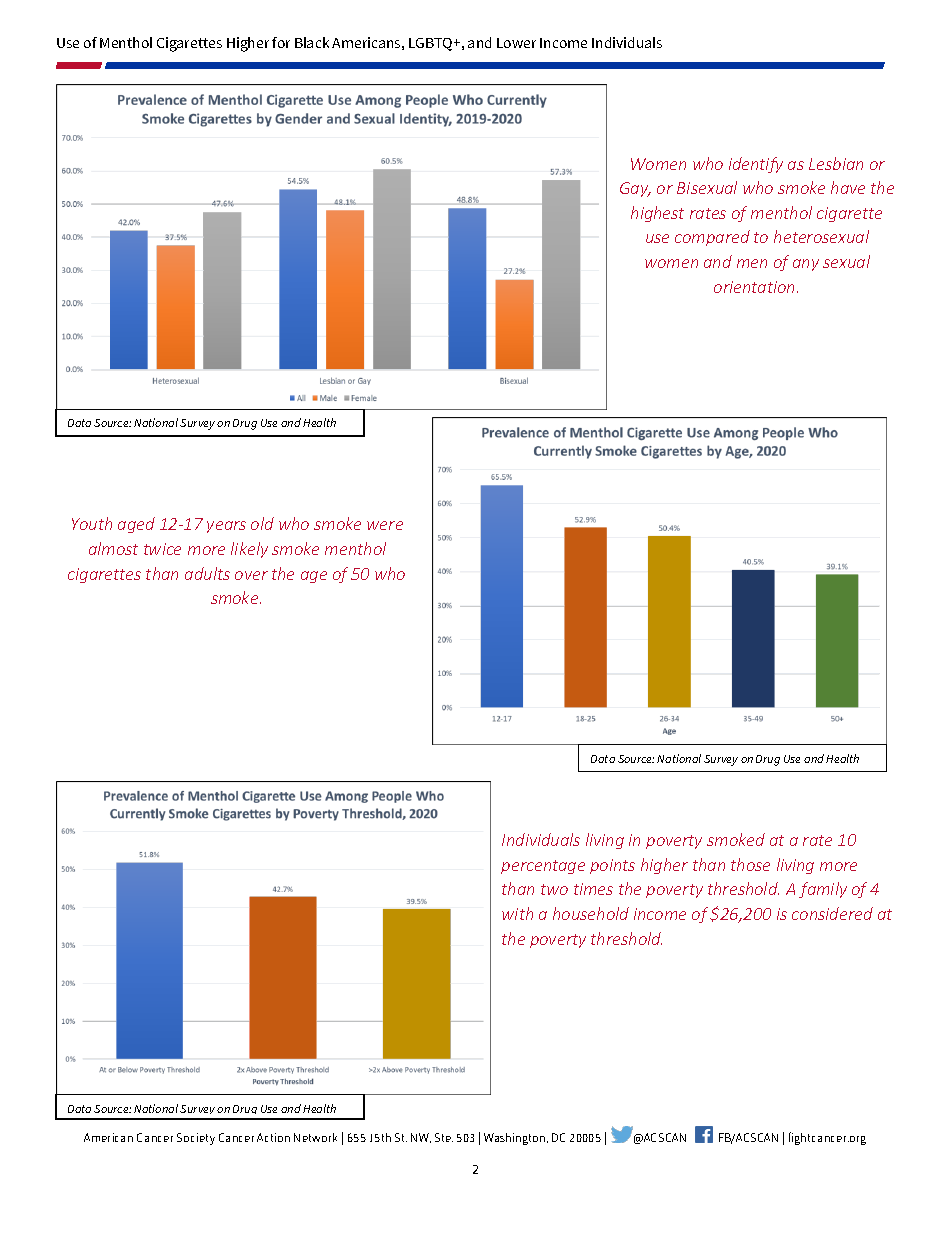 This image has height=1233, width=952. What do you see at coordinates (385, 525) in the image?
I see `were` at bounding box center [385, 525].
